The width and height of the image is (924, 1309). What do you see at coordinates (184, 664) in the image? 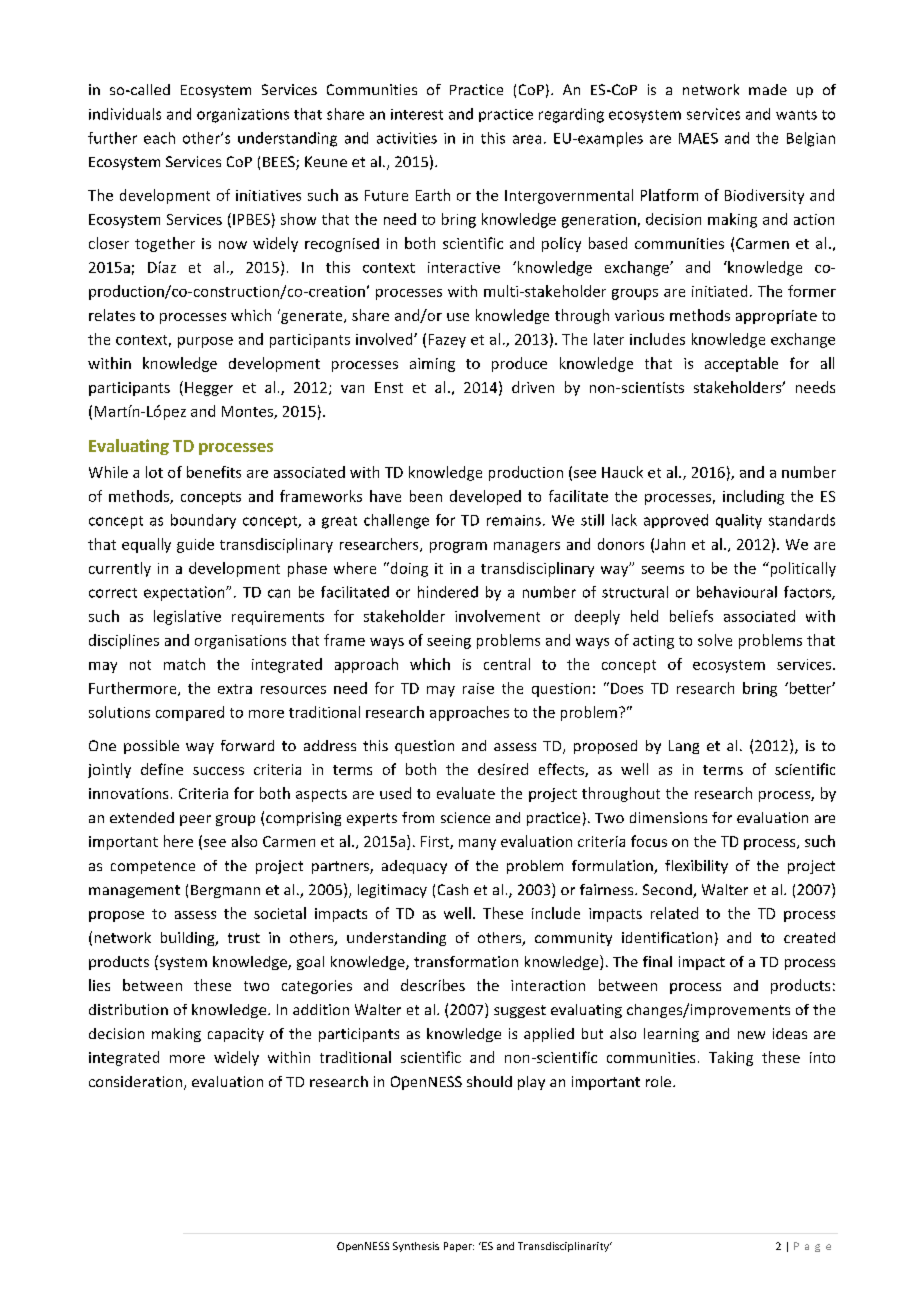
I see `match` at bounding box center [184, 664].
